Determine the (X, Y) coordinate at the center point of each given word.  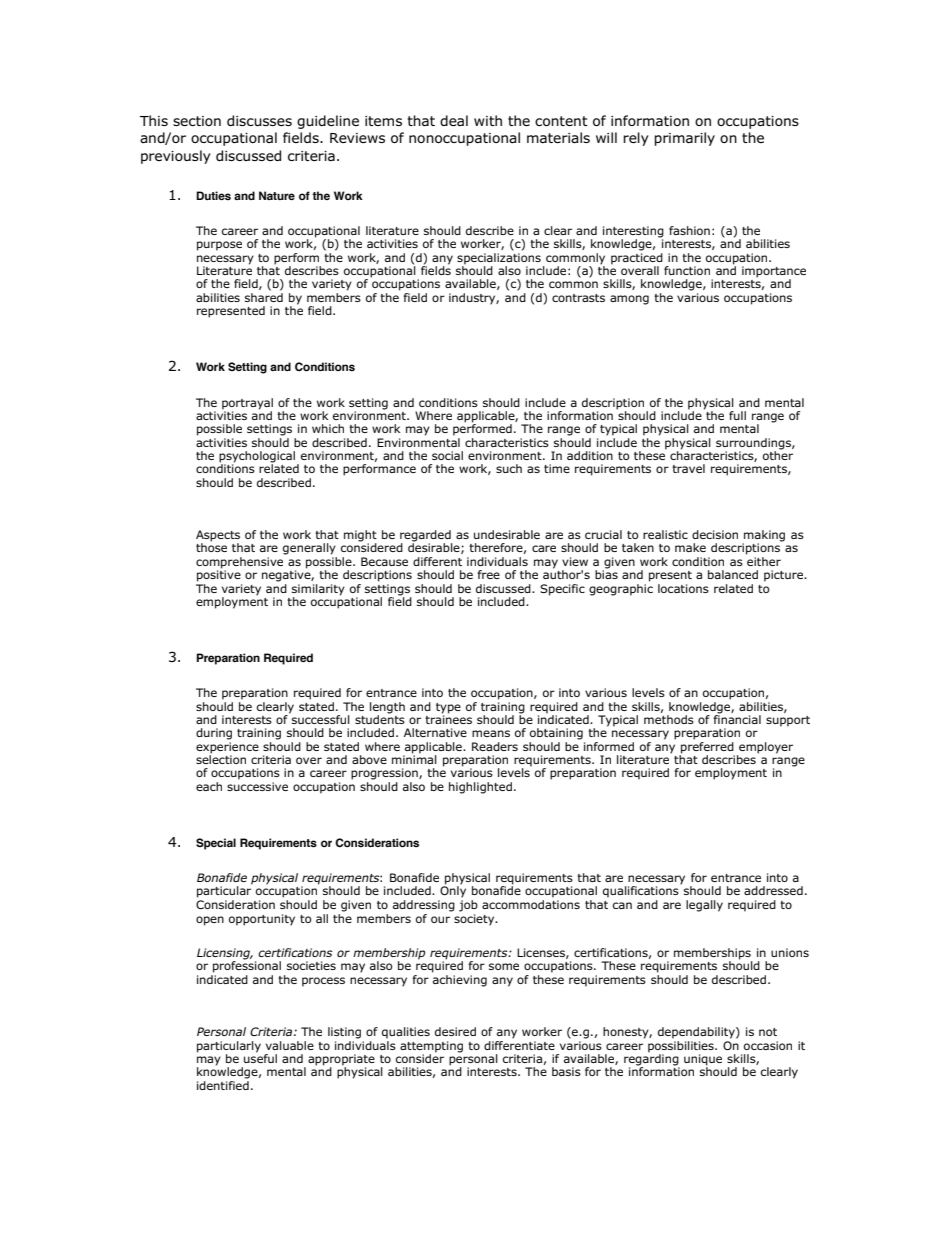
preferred (707, 746)
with (488, 120)
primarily (684, 139)
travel (688, 468)
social (447, 455)
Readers (495, 746)
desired (455, 1031)
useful (260, 1057)
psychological (258, 458)
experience (227, 748)
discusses (259, 120)
